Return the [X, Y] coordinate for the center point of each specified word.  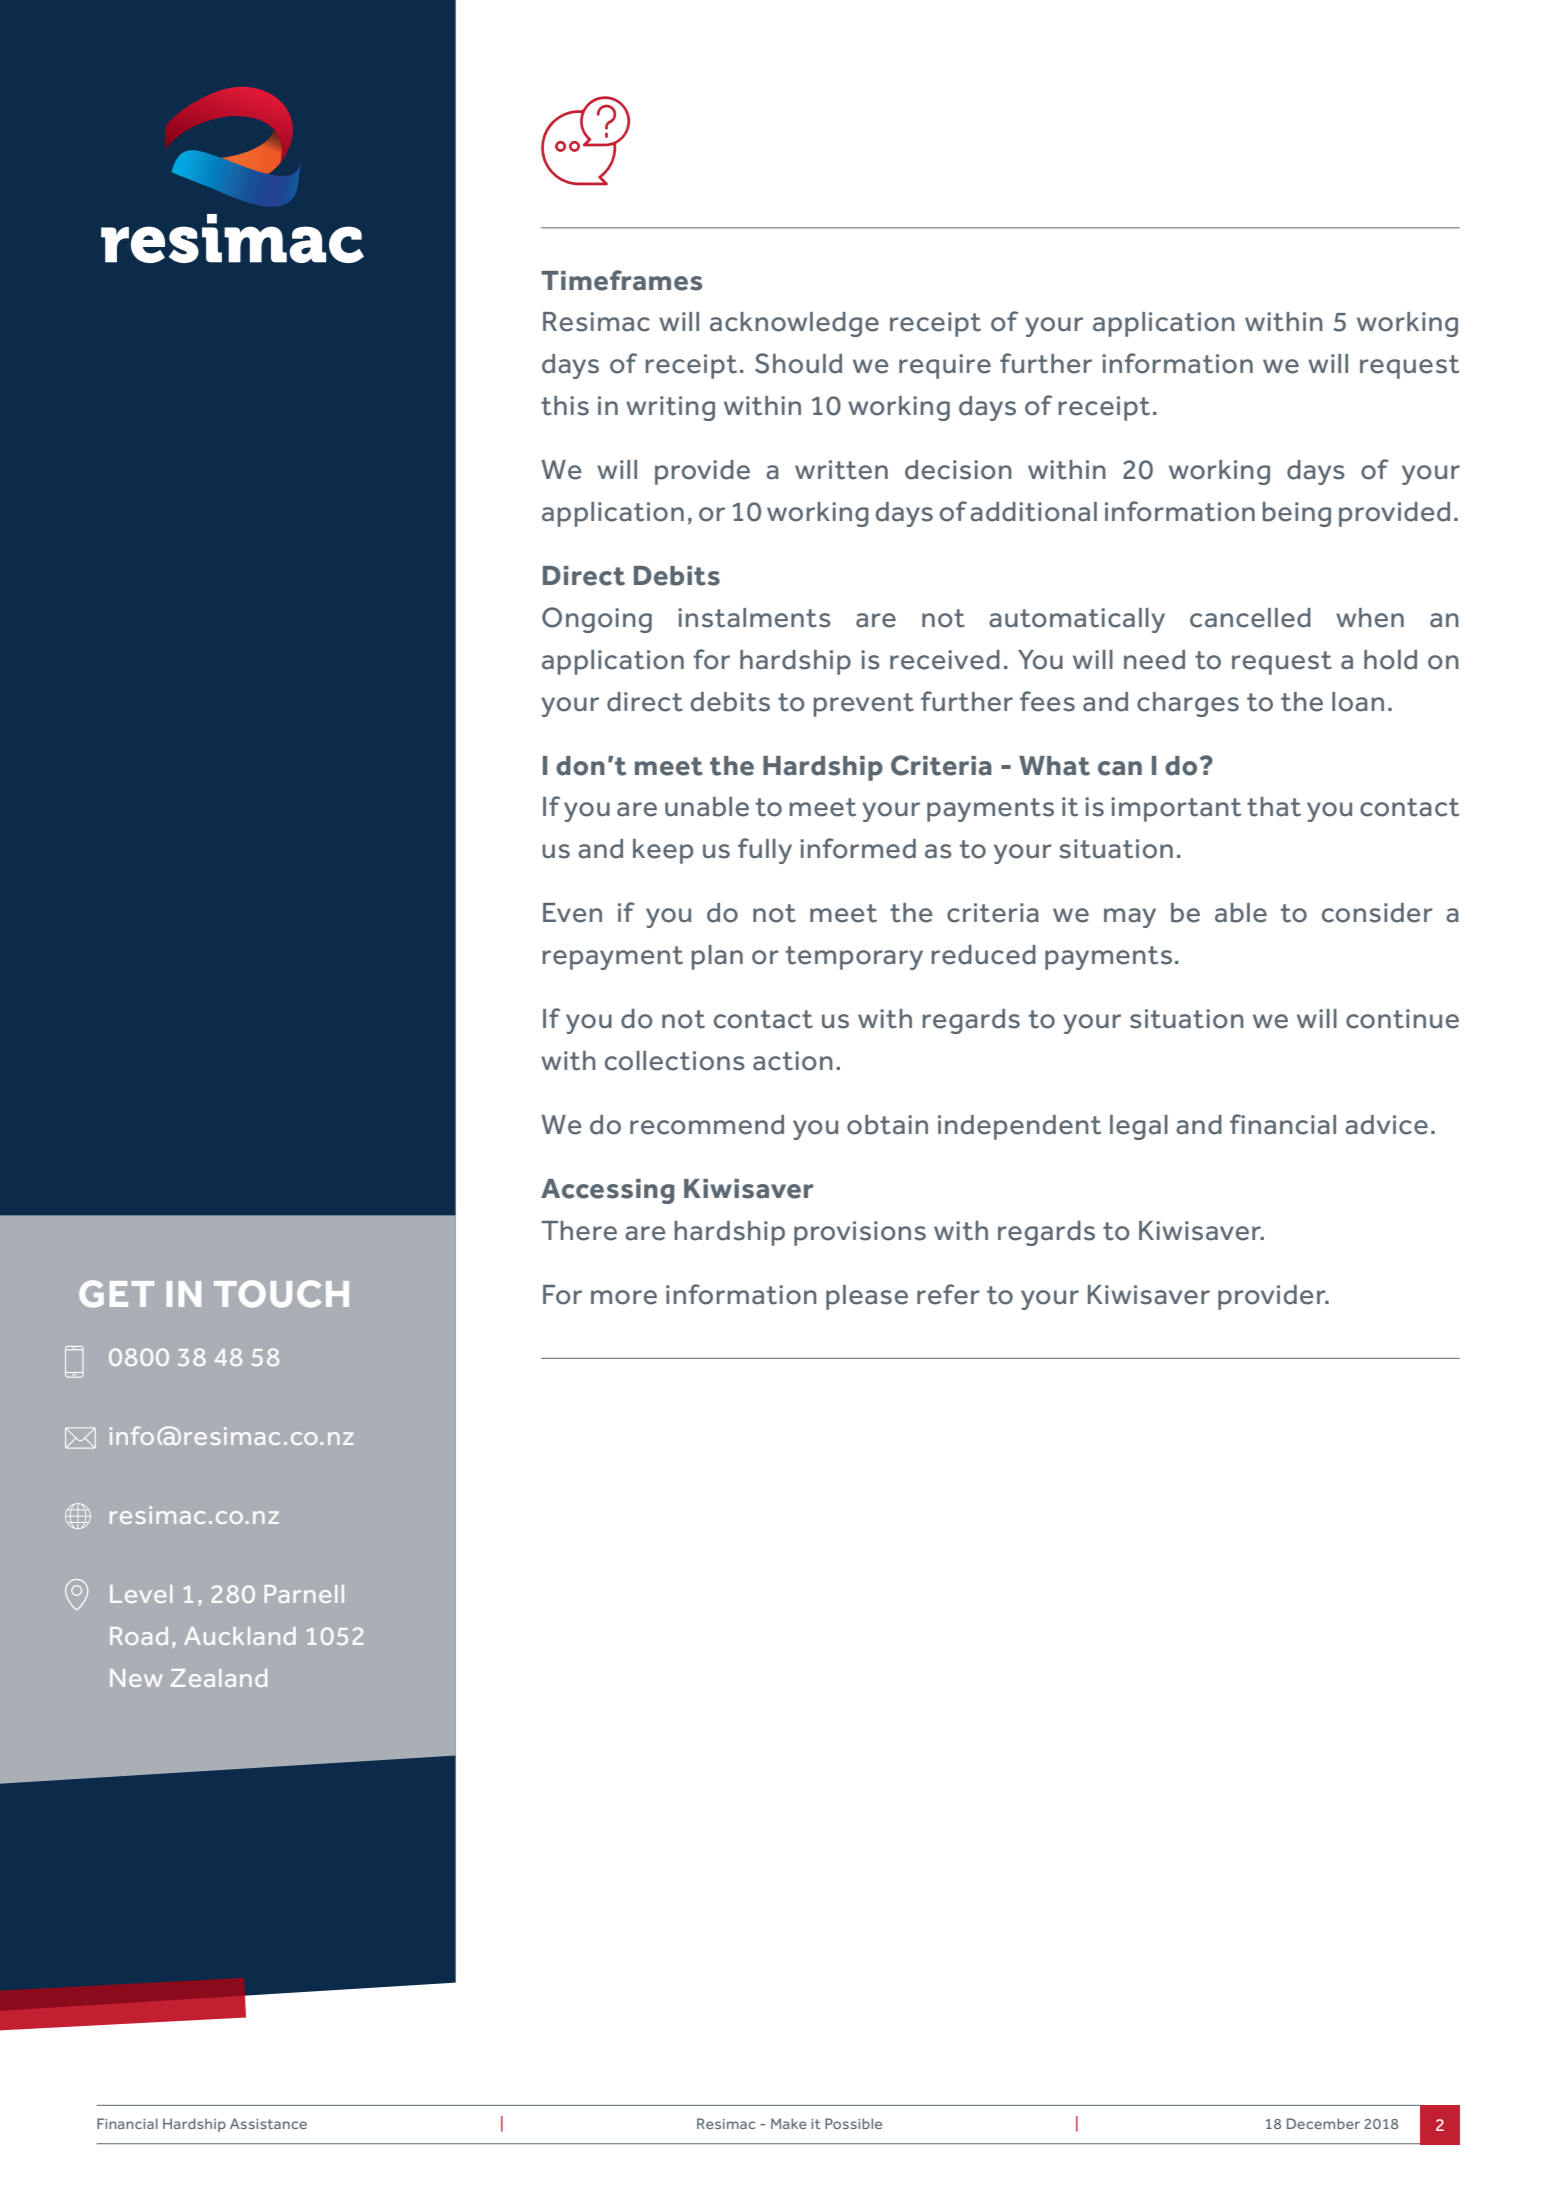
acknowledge [794, 324]
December [1323, 2123]
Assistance [268, 2123]
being [1297, 514]
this [565, 406]
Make [789, 2123]
